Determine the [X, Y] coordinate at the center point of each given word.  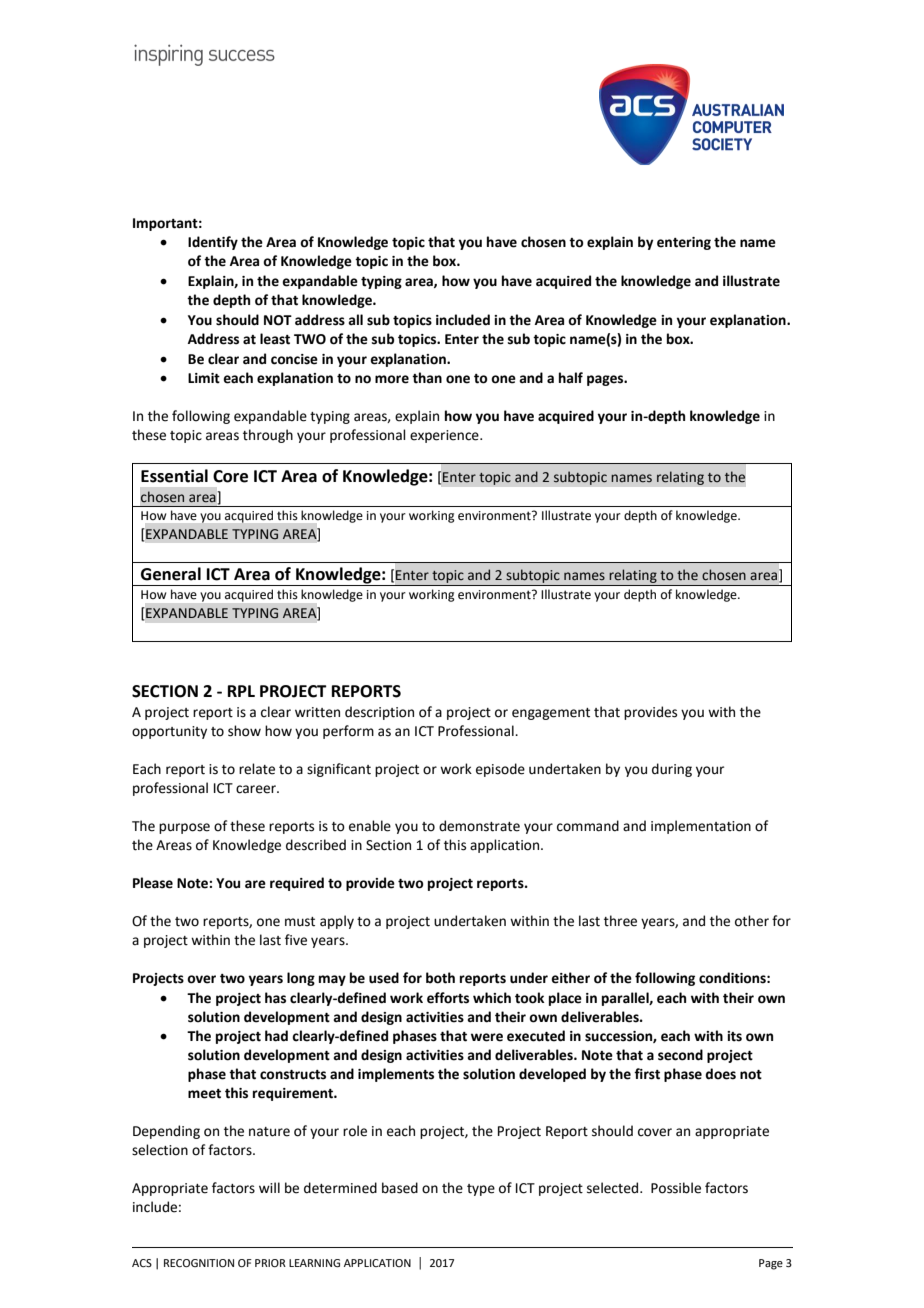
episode [500, 770]
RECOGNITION [199, 1263]
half [571, 378]
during [672, 770]
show [244, 731]
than [427, 378]
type [481, 1190]
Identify [213, 243]
